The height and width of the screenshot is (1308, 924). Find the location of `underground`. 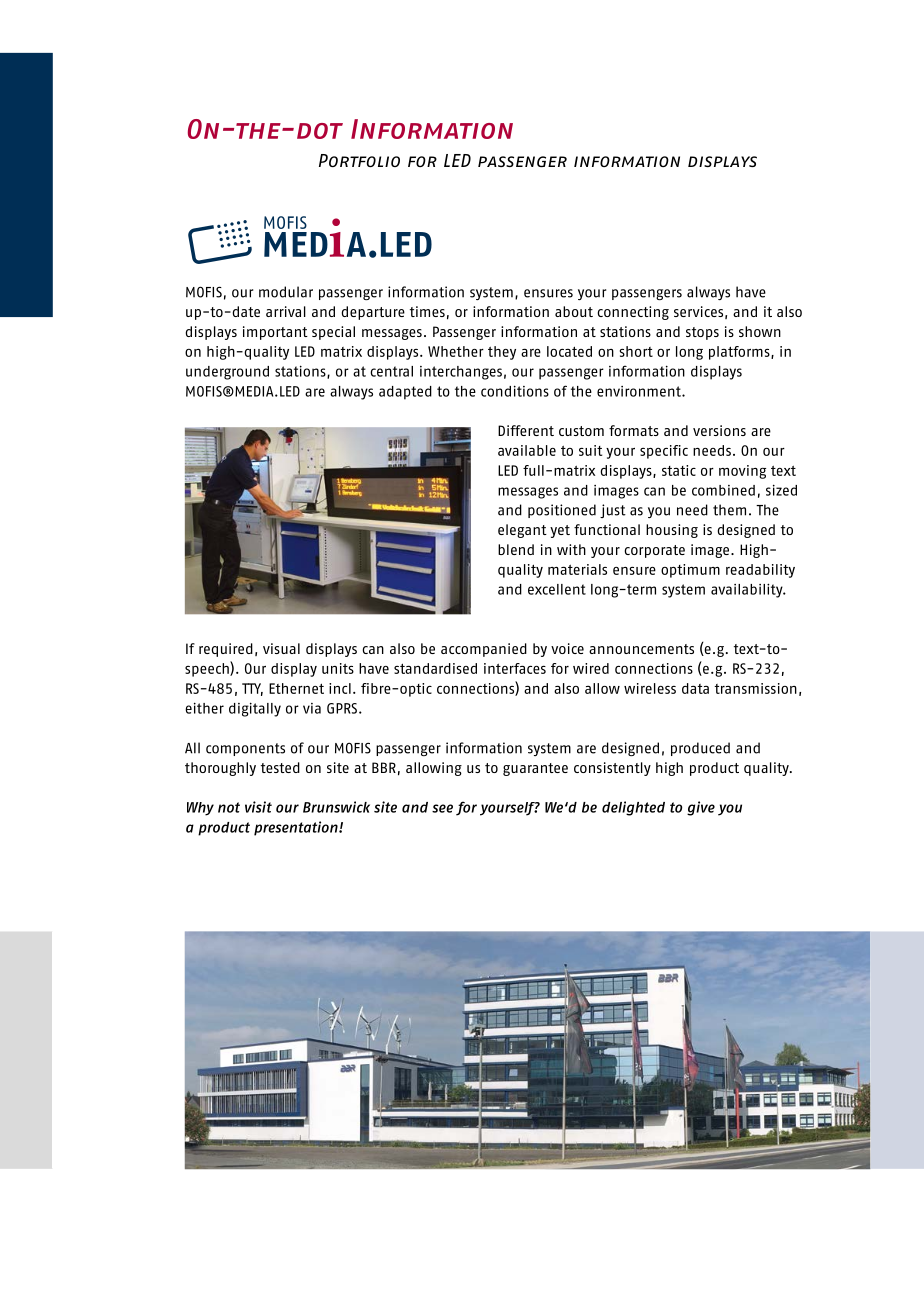

underground is located at coordinates (227, 373).
